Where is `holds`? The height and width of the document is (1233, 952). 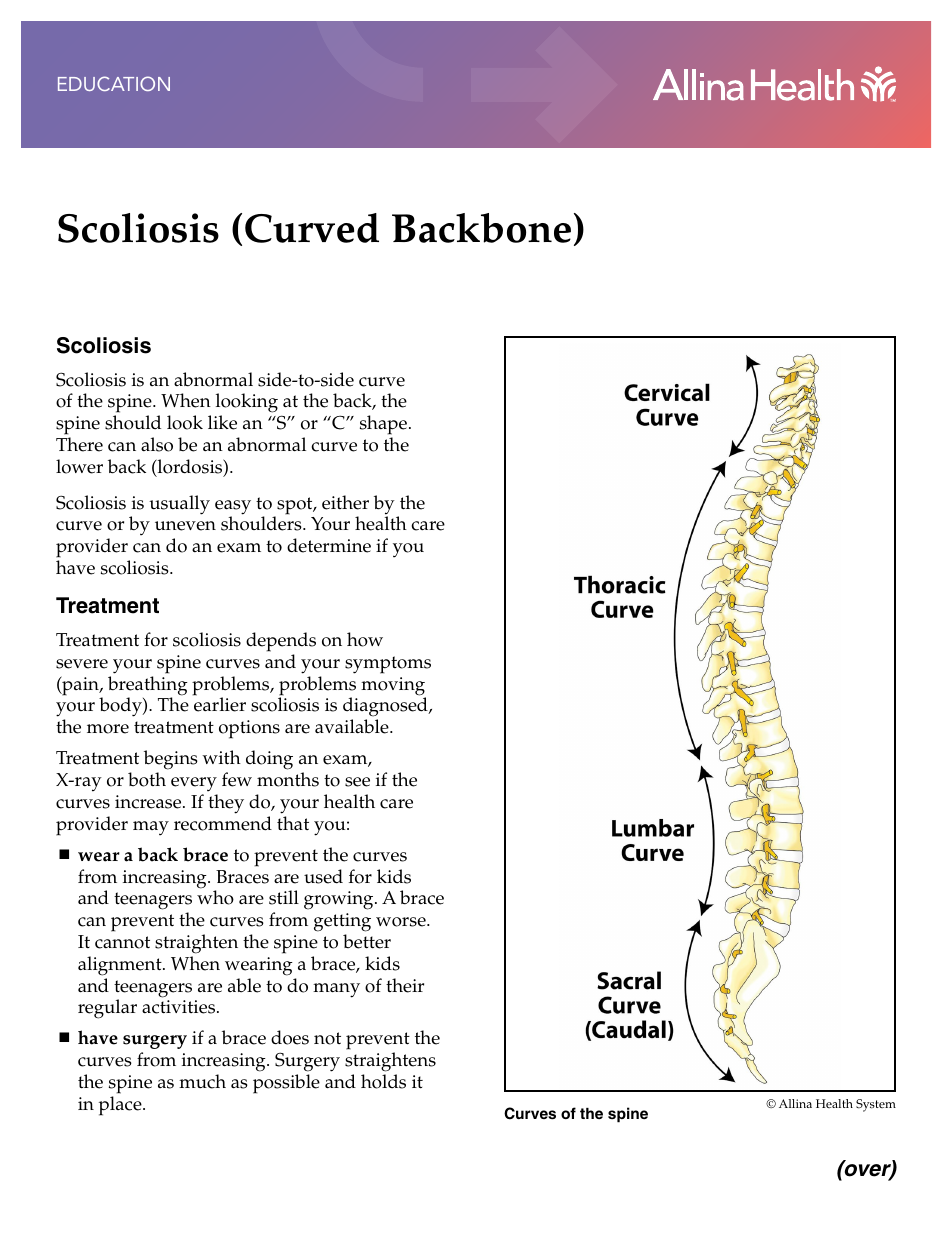
holds is located at coordinates (383, 1081).
